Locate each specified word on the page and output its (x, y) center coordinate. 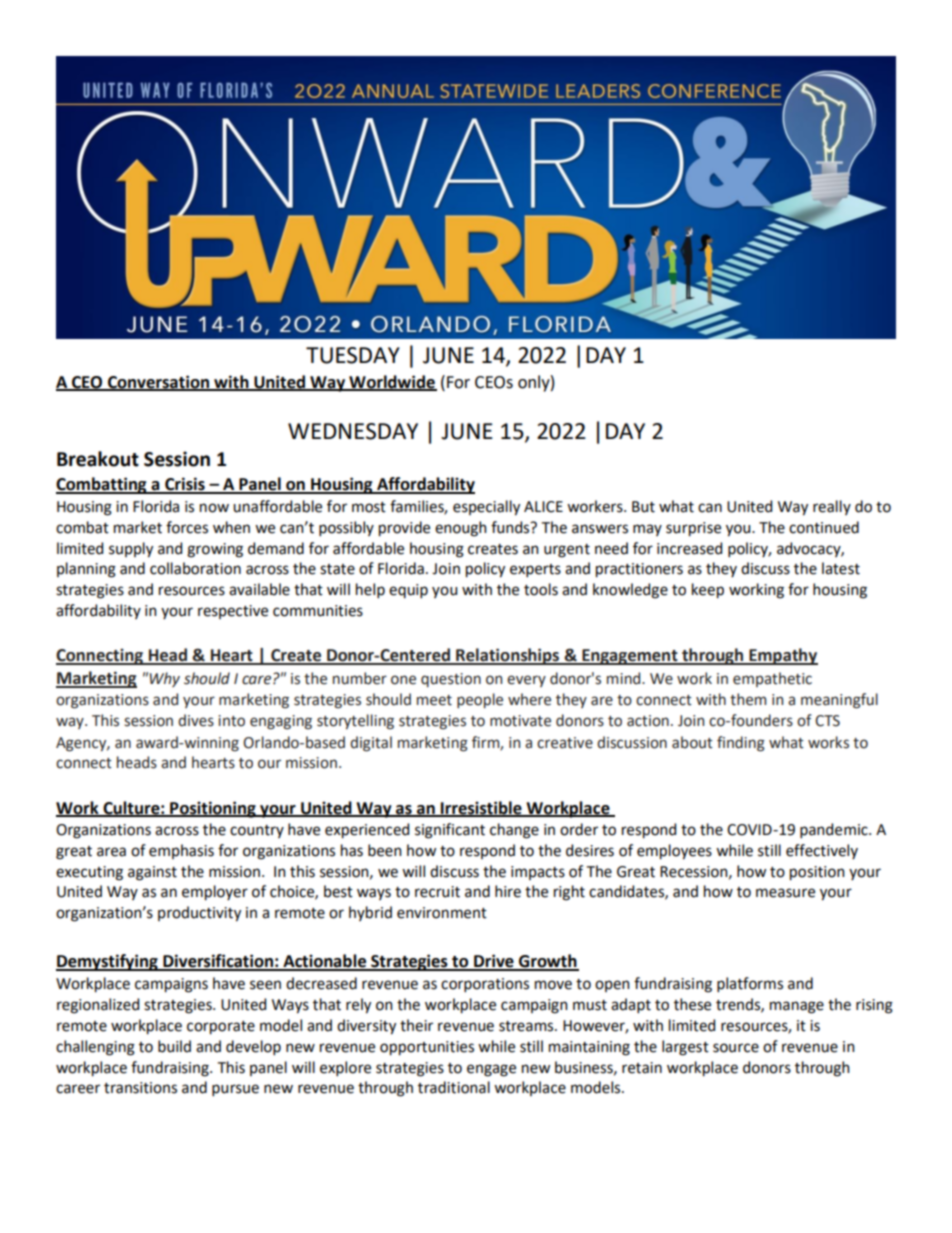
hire (508, 891)
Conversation (159, 382)
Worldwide (392, 382)
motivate (520, 721)
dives (196, 720)
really (832, 507)
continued (824, 527)
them (748, 699)
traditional (454, 1087)
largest (685, 1048)
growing (215, 550)
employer (215, 893)
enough (461, 529)
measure (785, 893)
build (174, 1046)
